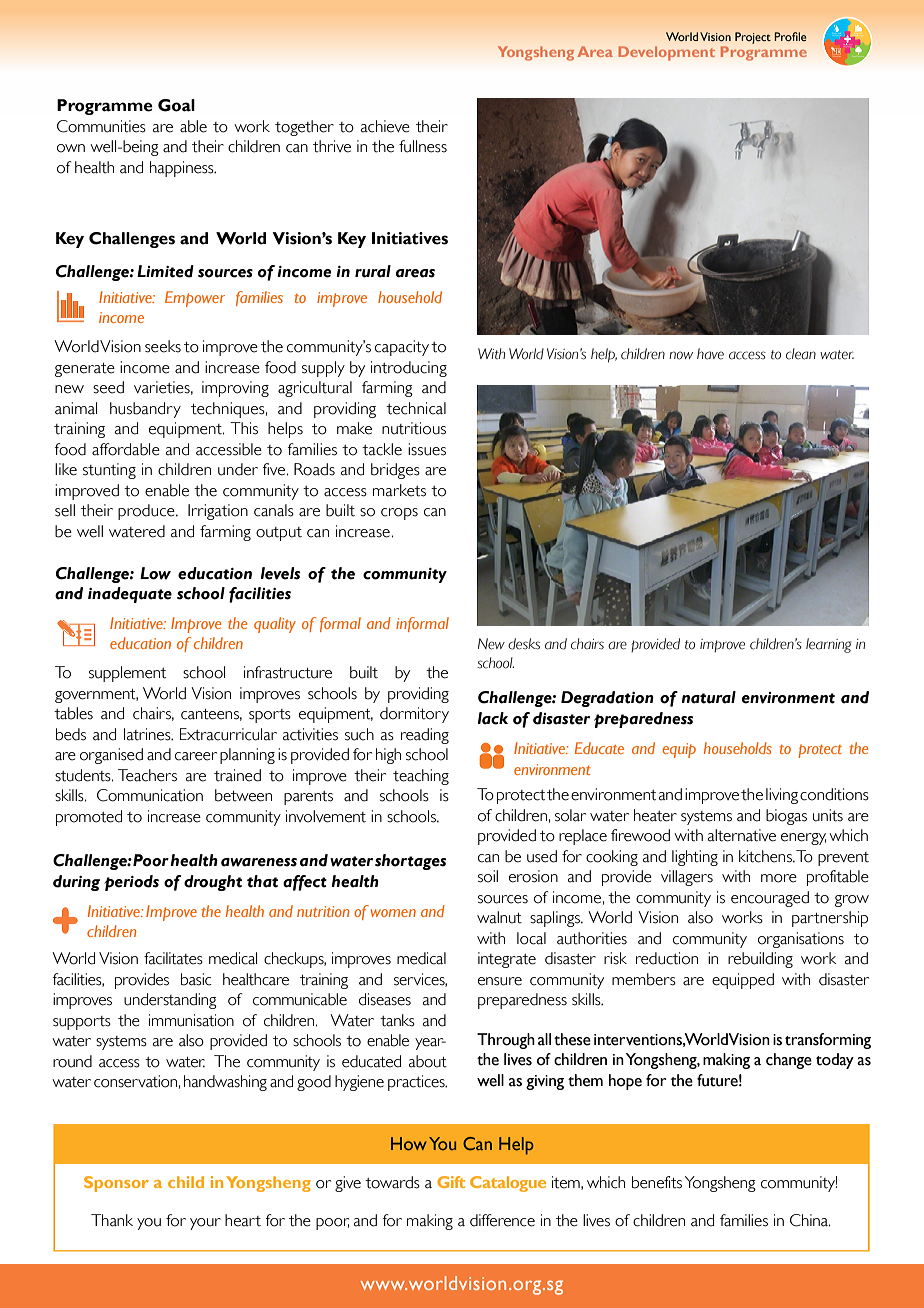  I want to click on crops, so click(399, 514).
